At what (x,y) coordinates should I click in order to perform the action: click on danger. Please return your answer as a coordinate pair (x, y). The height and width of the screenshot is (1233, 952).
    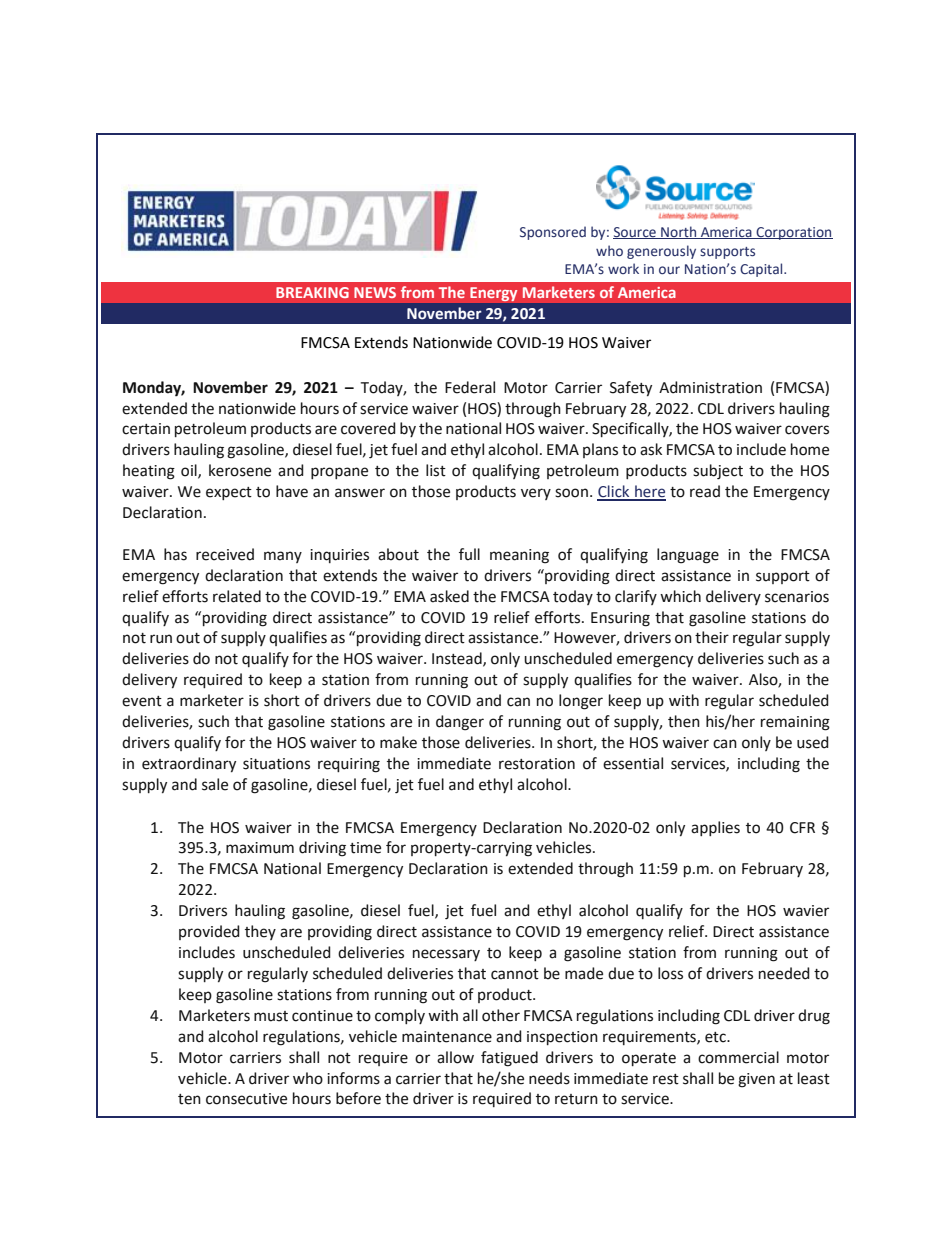
    Looking at the image, I should click on (460, 723).
